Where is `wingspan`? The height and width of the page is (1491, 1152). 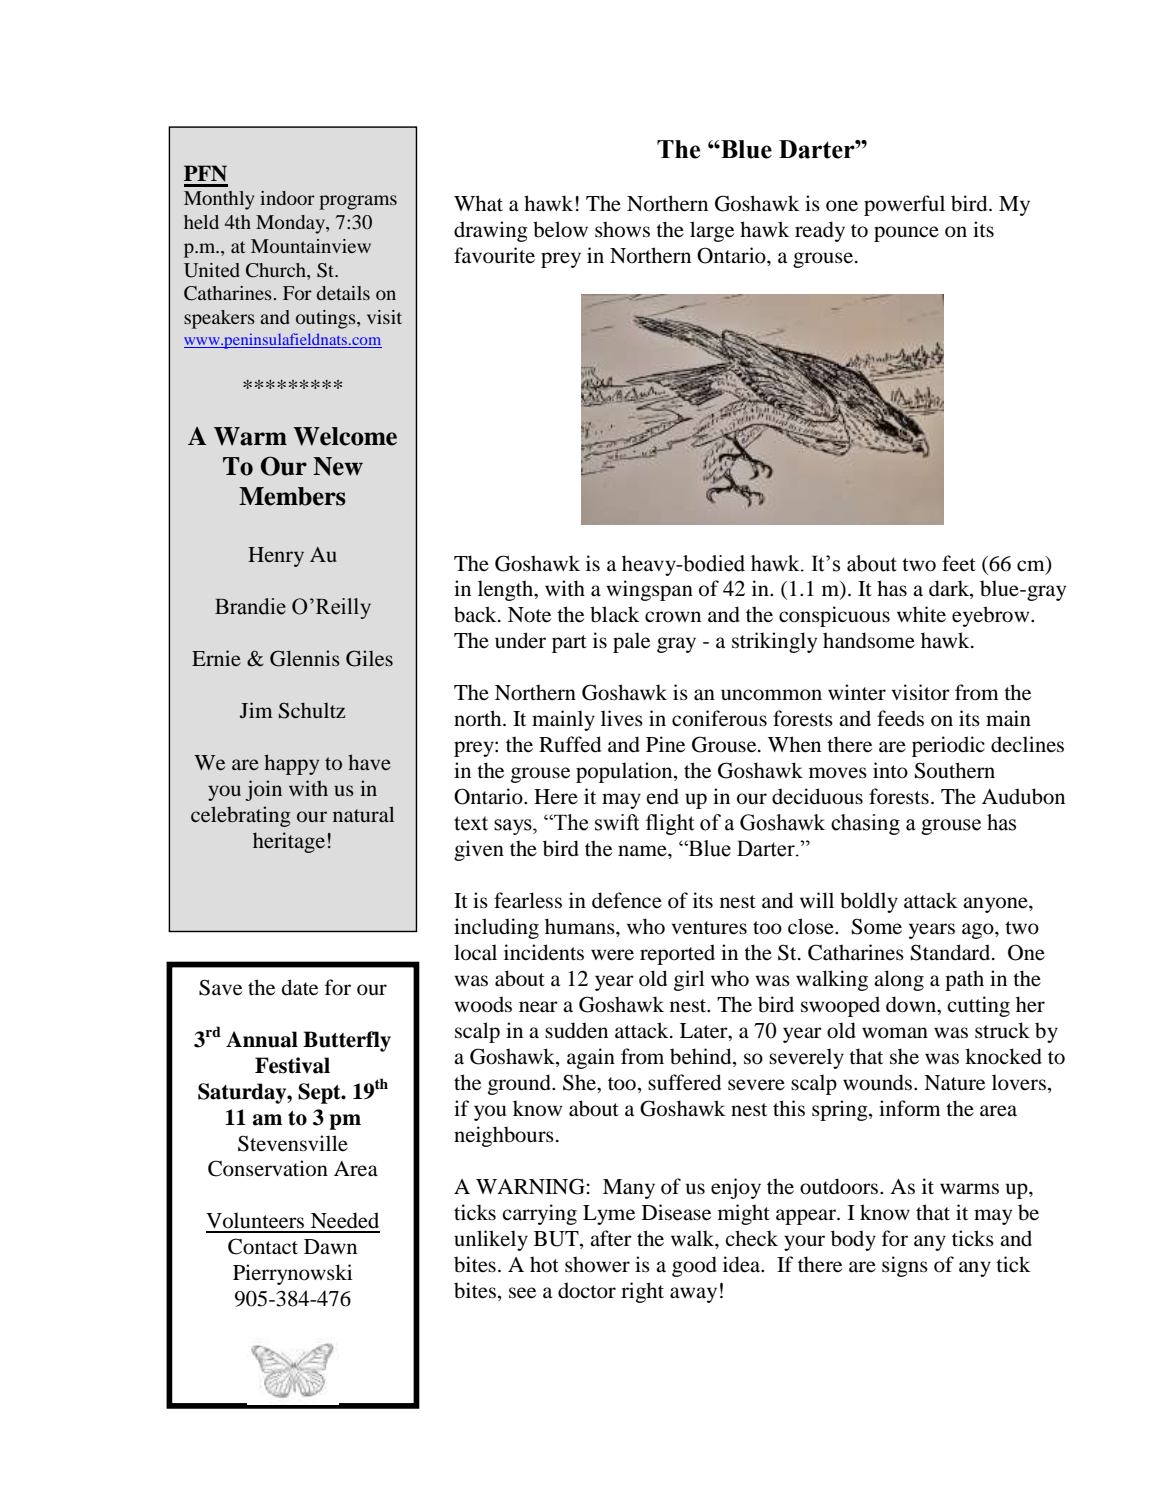
wingspan is located at coordinates (649, 590).
